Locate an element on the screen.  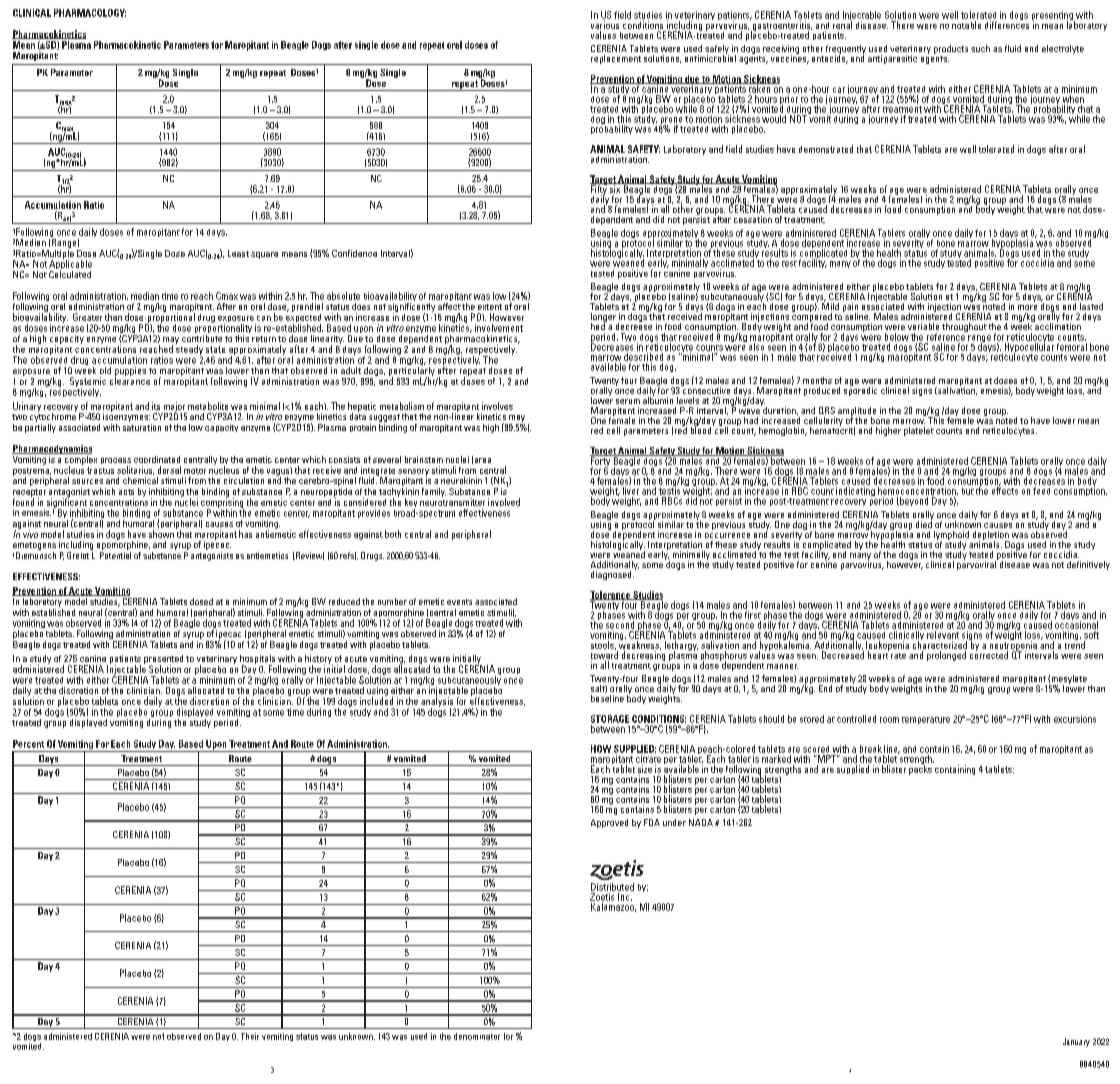
products is located at coordinates (951, 51).
